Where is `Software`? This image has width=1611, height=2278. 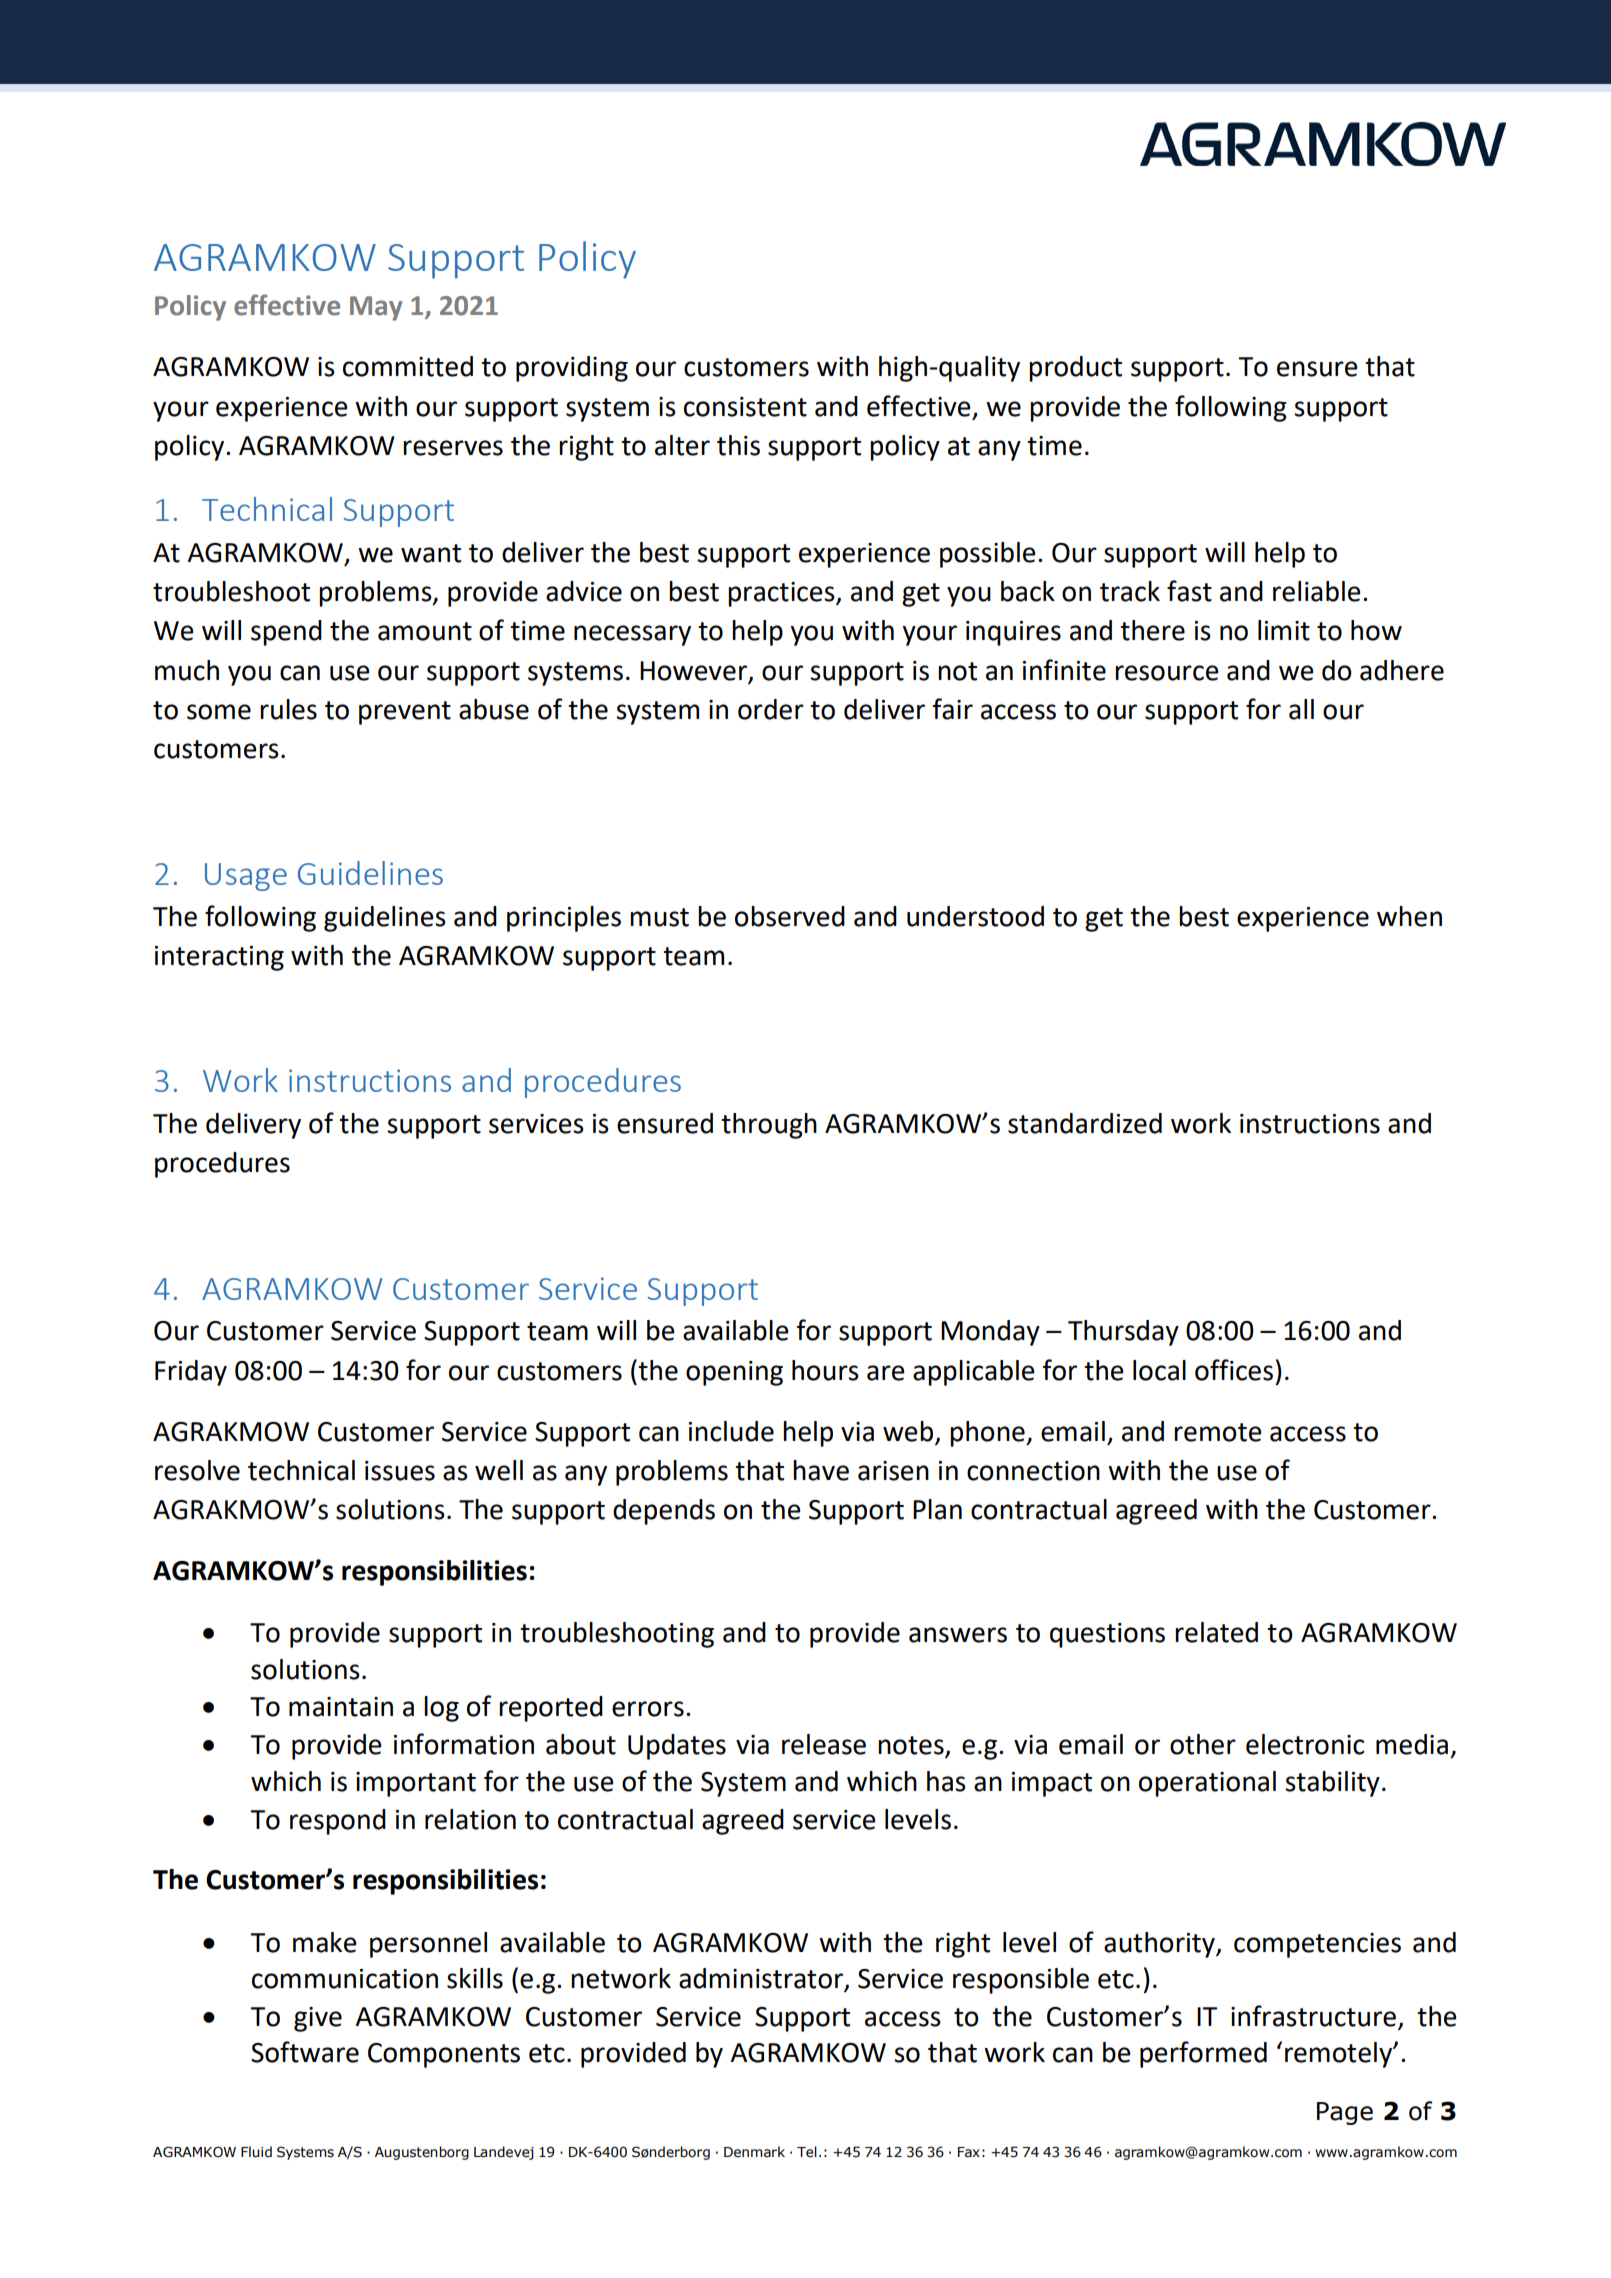 Software is located at coordinates (305, 2052).
